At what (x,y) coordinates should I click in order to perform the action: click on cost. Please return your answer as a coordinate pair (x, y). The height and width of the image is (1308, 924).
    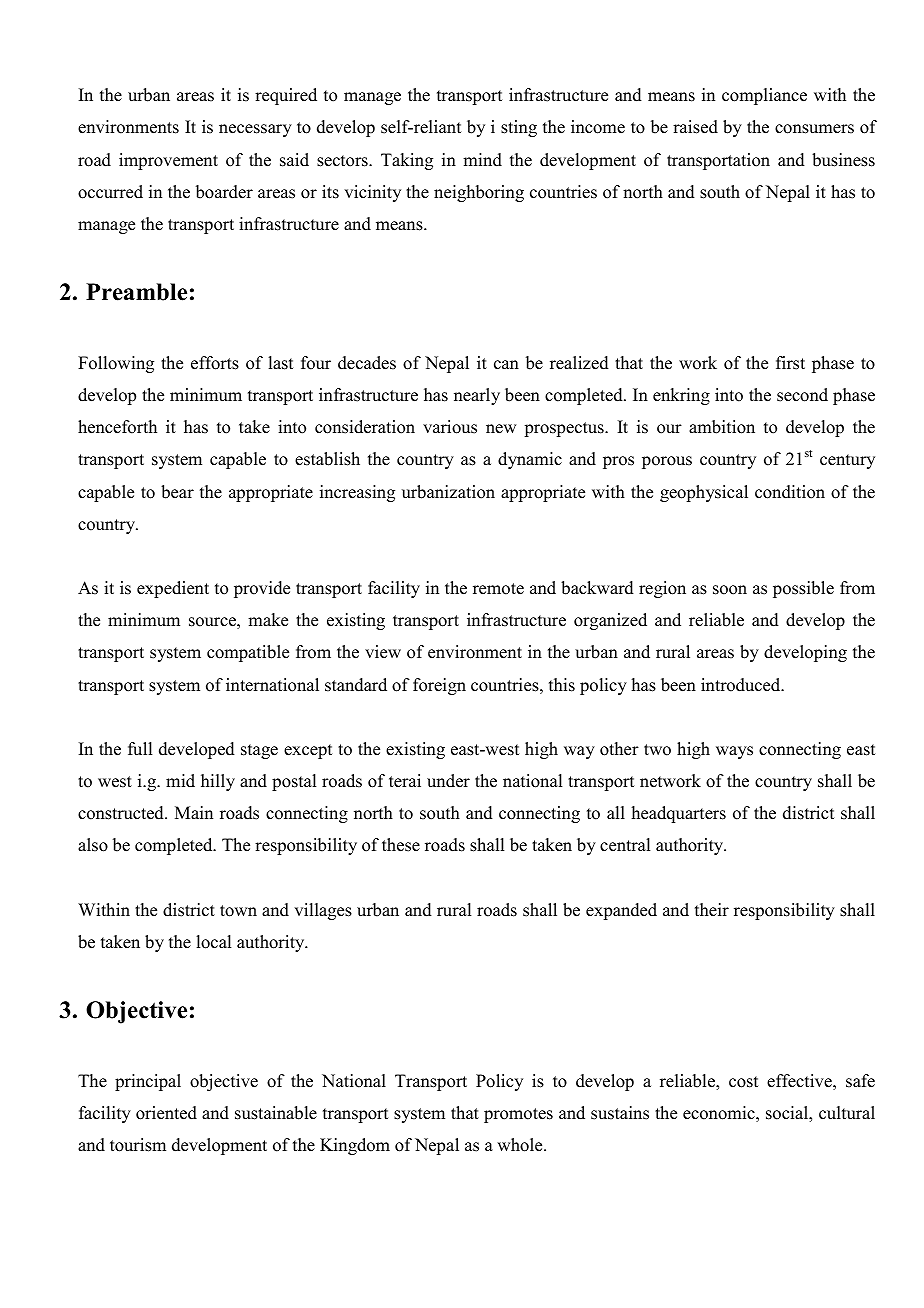
    Looking at the image, I should click on (743, 1082).
